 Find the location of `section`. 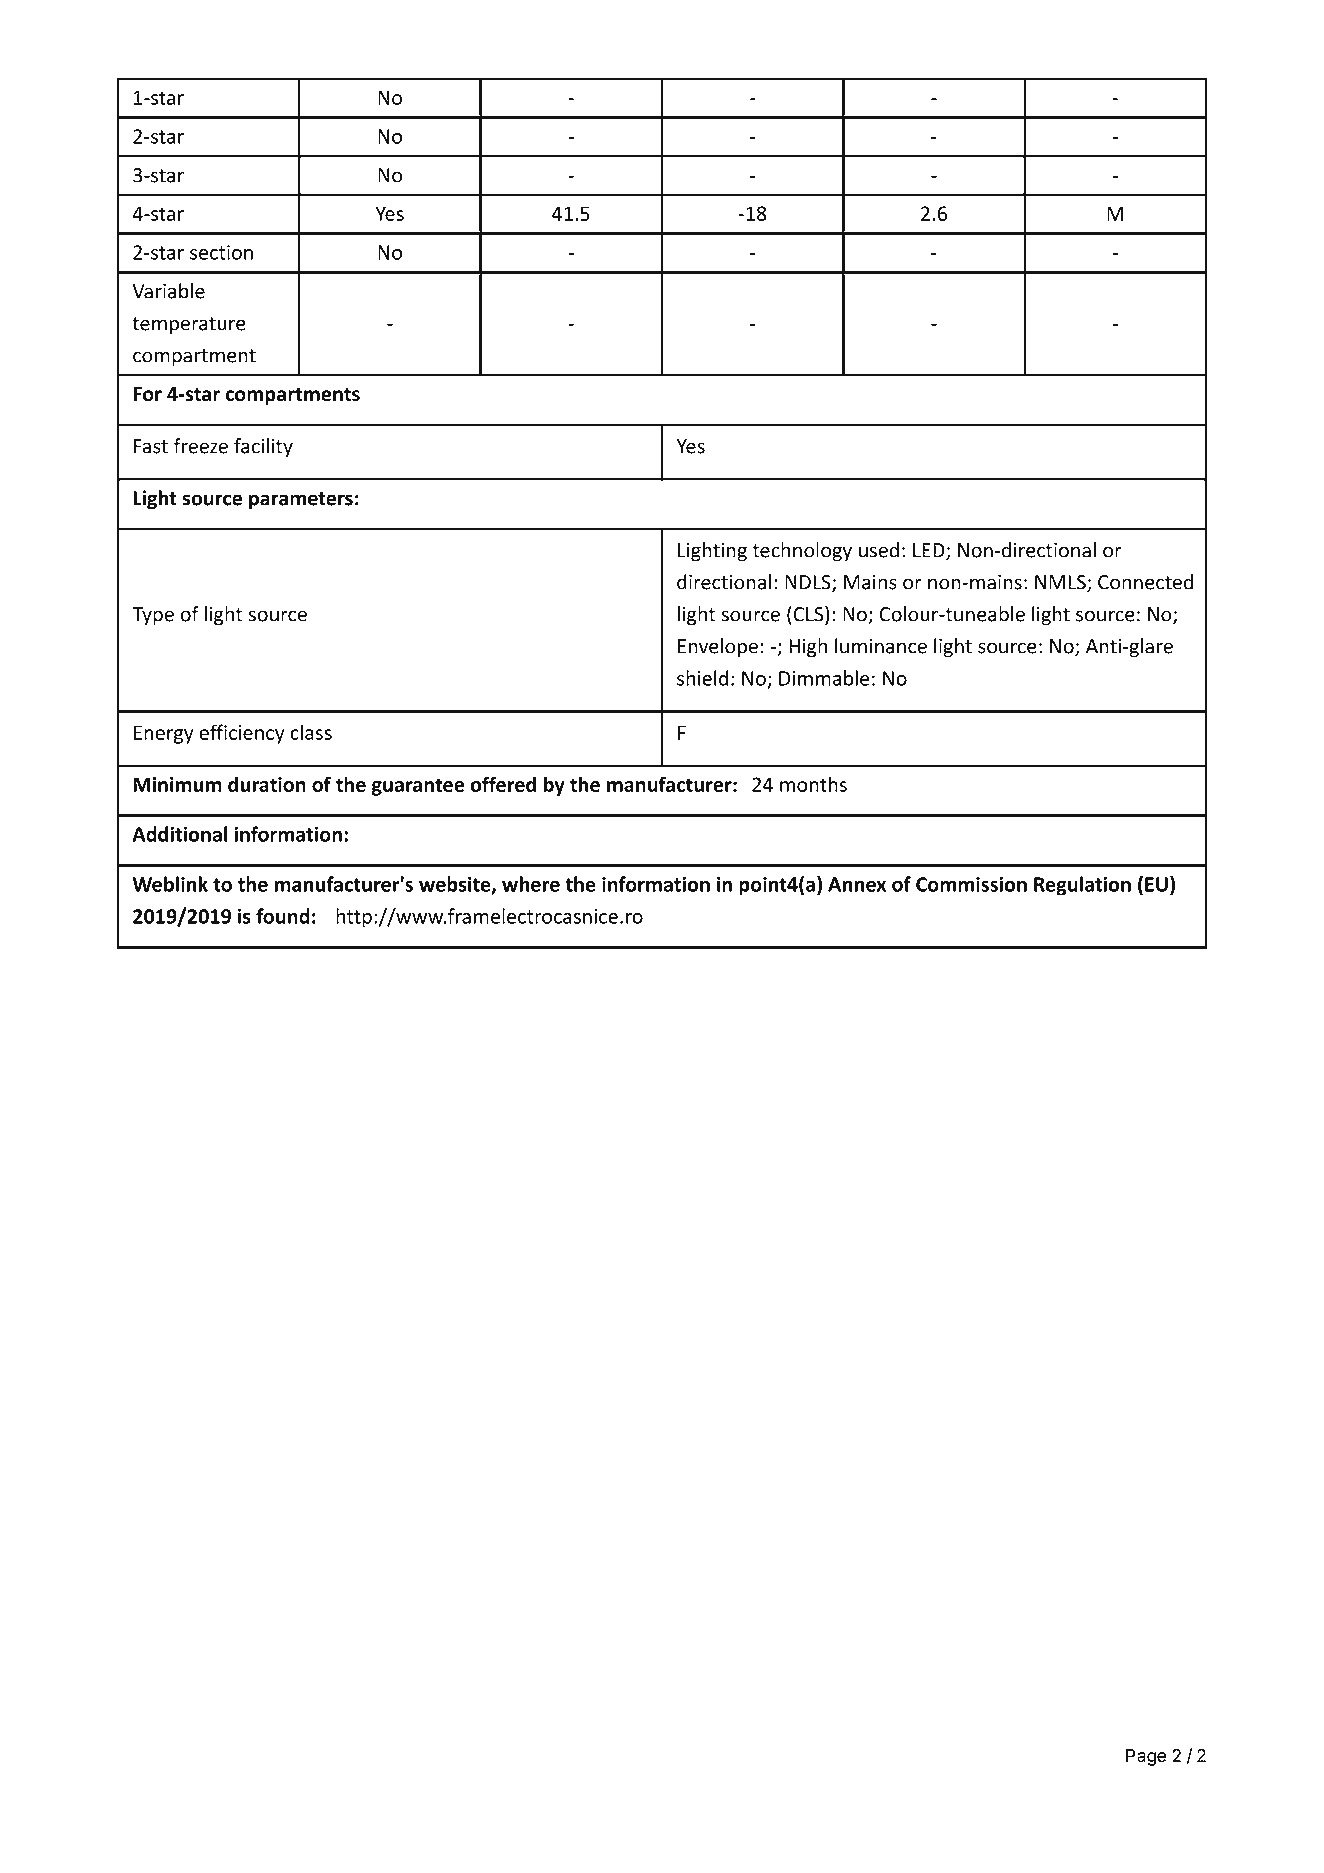

section is located at coordinates (221, 252).
